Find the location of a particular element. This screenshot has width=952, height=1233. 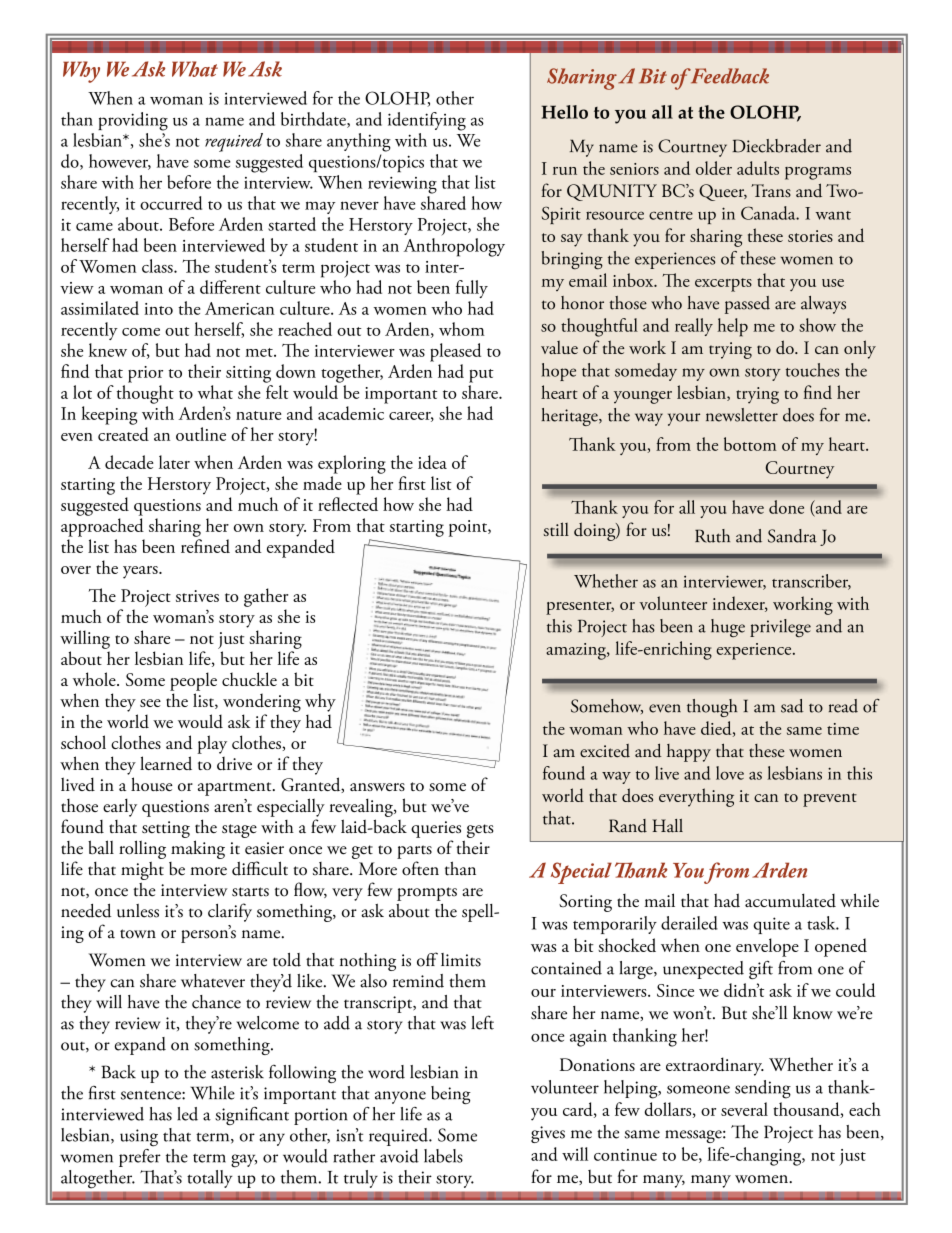

prefer is located at coordinates (140, 1156).
